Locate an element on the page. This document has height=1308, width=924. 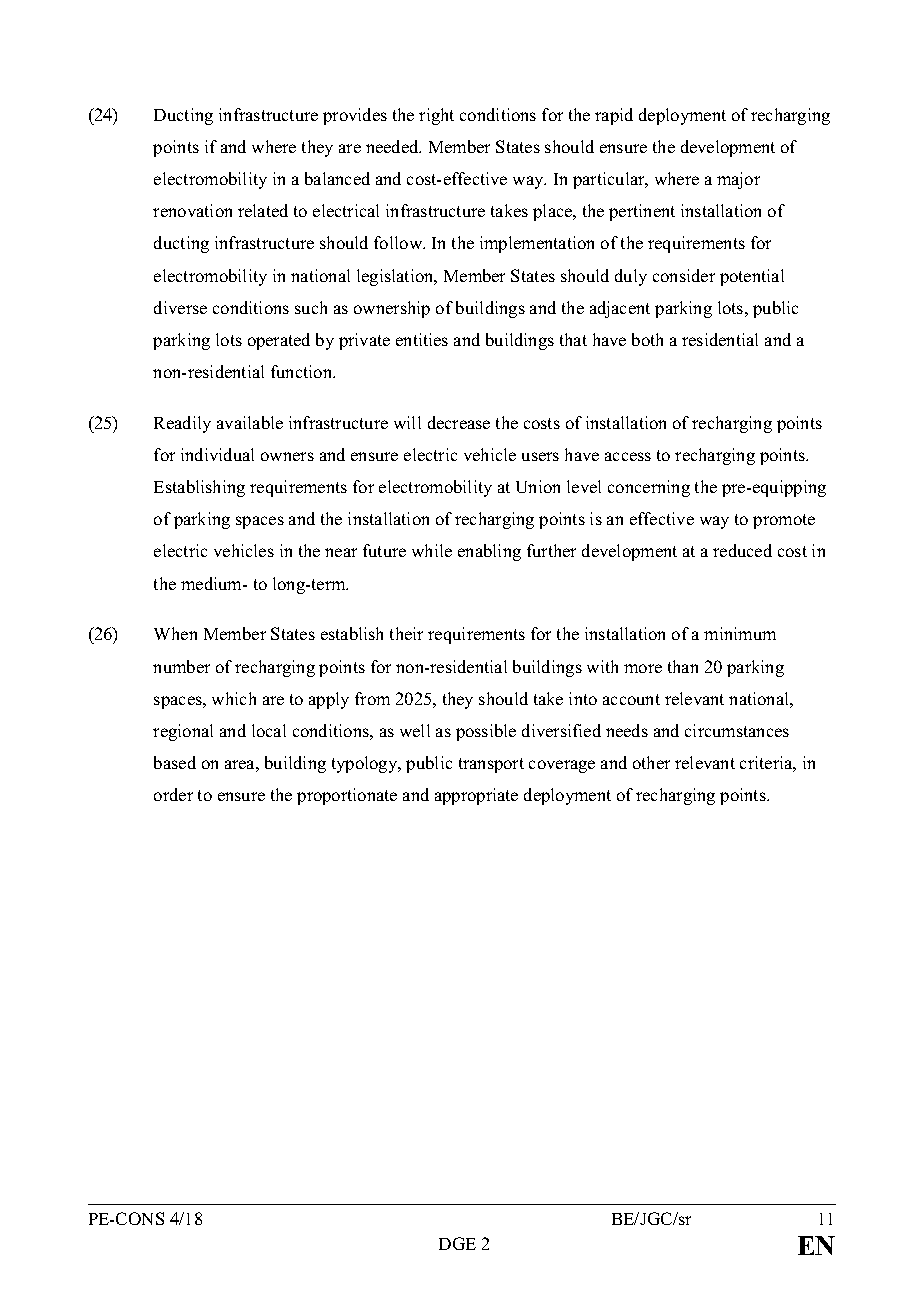
DGE is located at coordinates (457, 1243).
